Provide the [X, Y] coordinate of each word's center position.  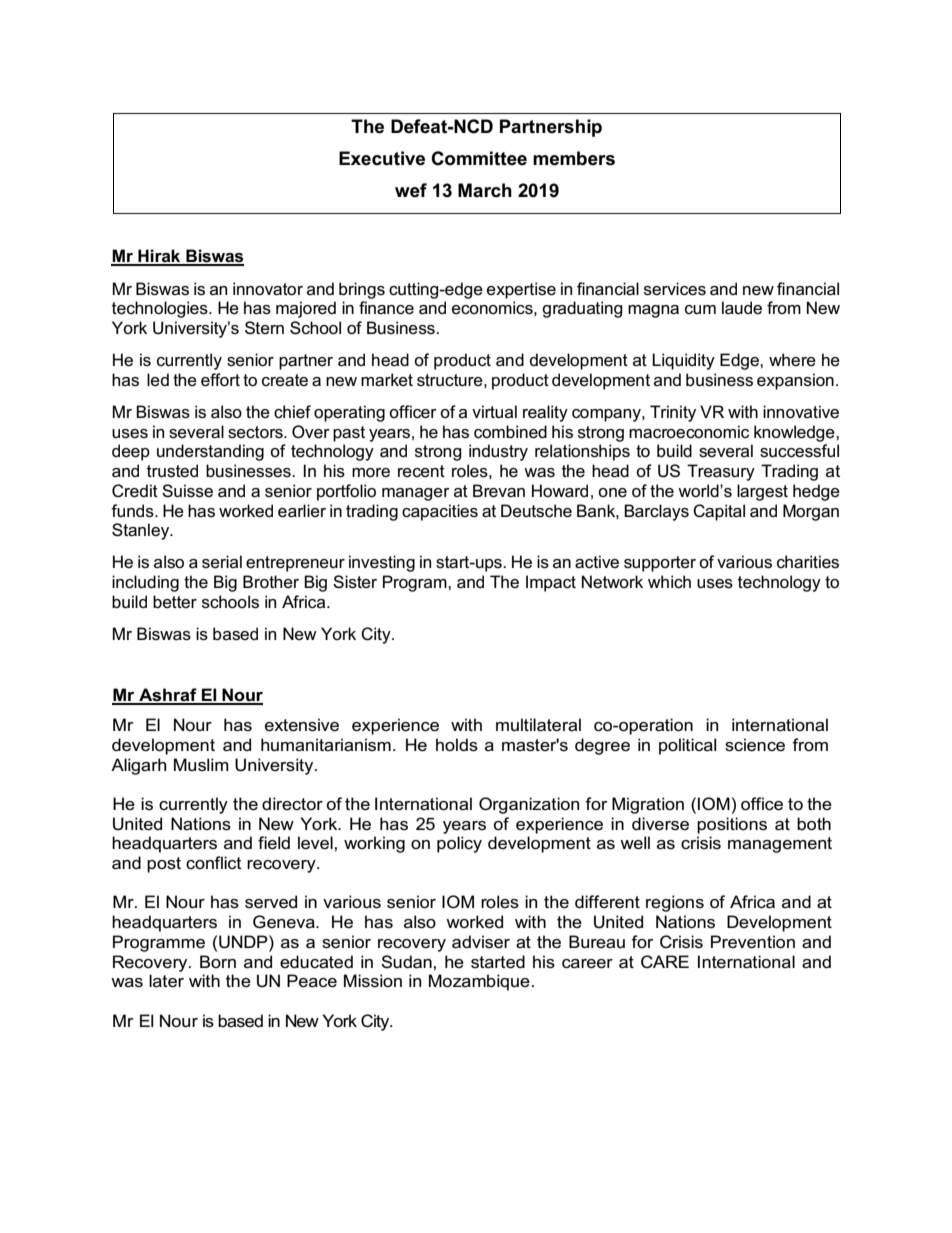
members [574, 158]
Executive [382, 158]
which [669, 582]
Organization [529, 805]
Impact [551, 583]
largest [762, 492]
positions [732, 825]
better [175, 602]
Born [218, 961]
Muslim [201, 765]
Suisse [187, 491]
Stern [264, 328]
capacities [440, 512]
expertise [521, 290]
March [485, 190]
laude [742, 308]
